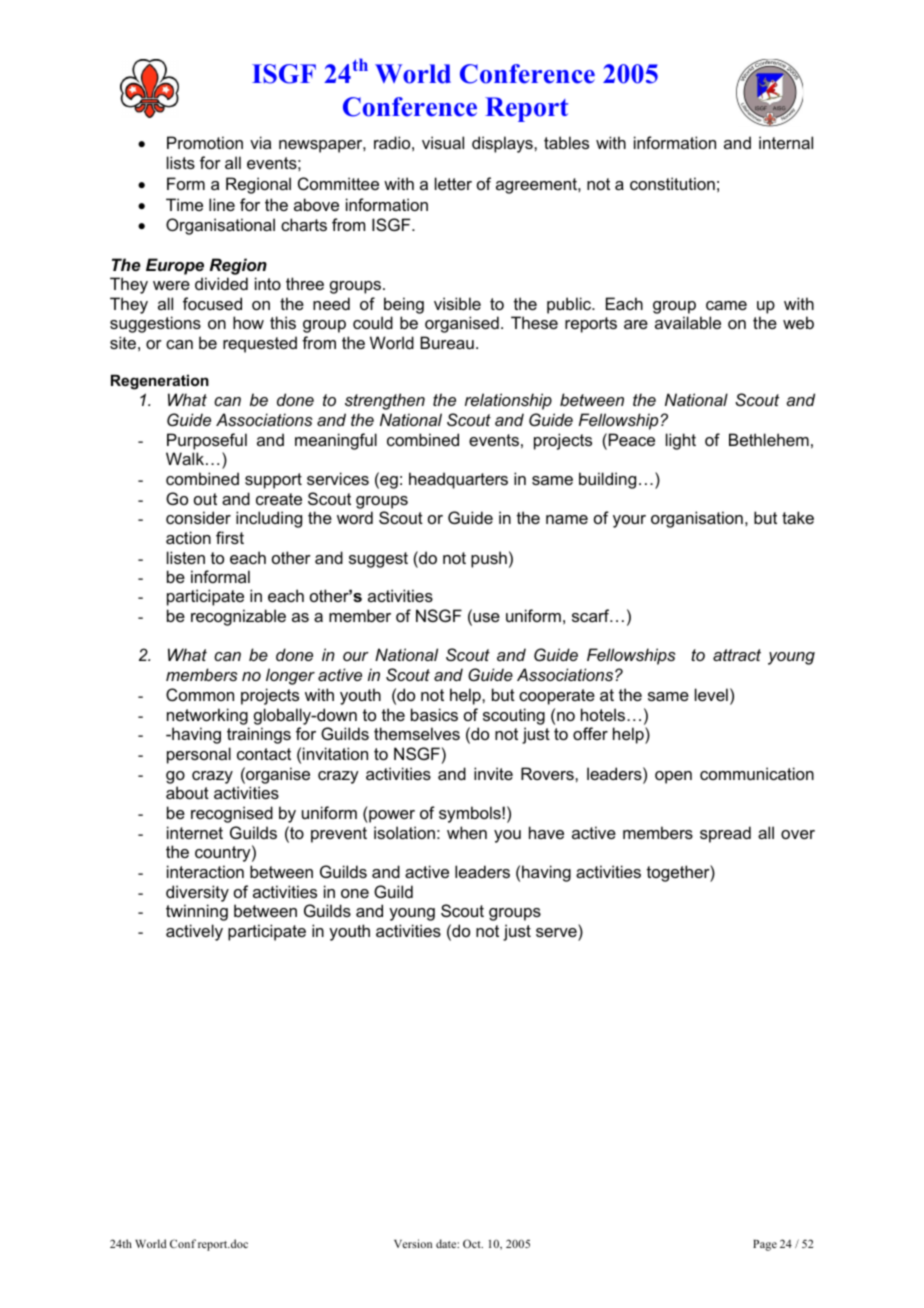 The width and height of the screenshot is (924, 1308). Describe the element at coordinates (473, 1243) in the screenshot. I see `Oct` at that location.
